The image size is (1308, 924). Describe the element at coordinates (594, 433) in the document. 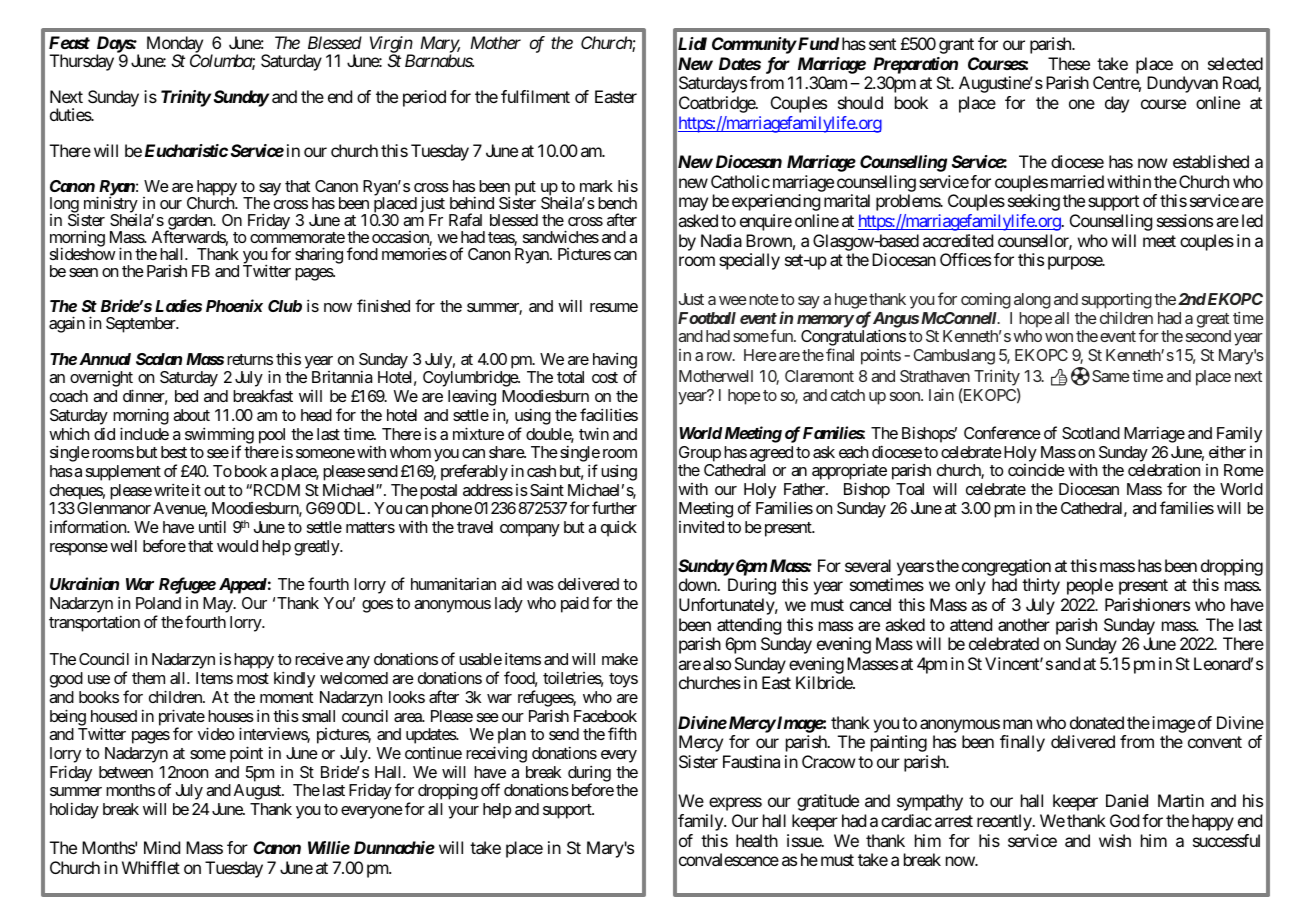

I see `twin` at that location.
